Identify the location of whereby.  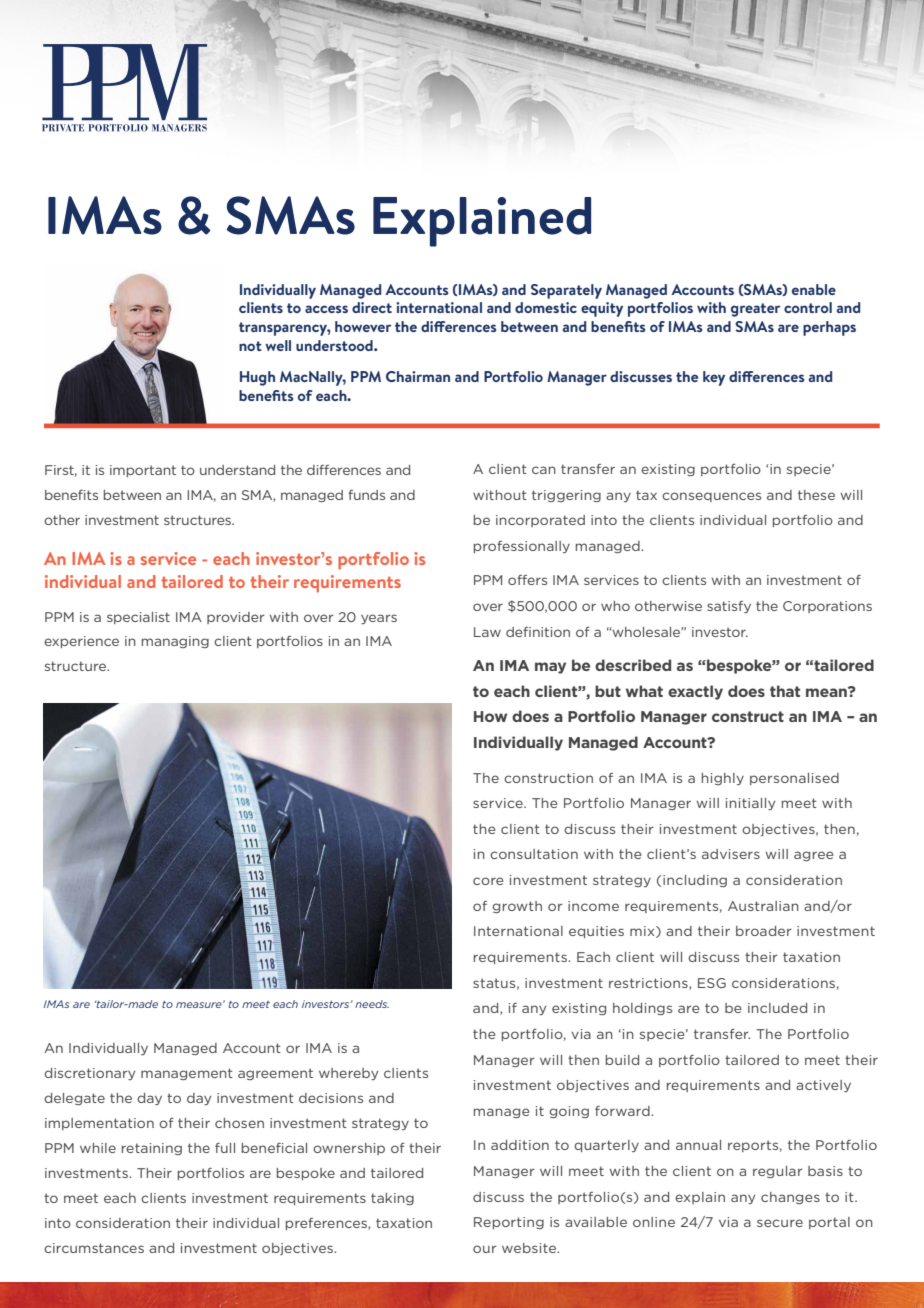
(348, 1074).
